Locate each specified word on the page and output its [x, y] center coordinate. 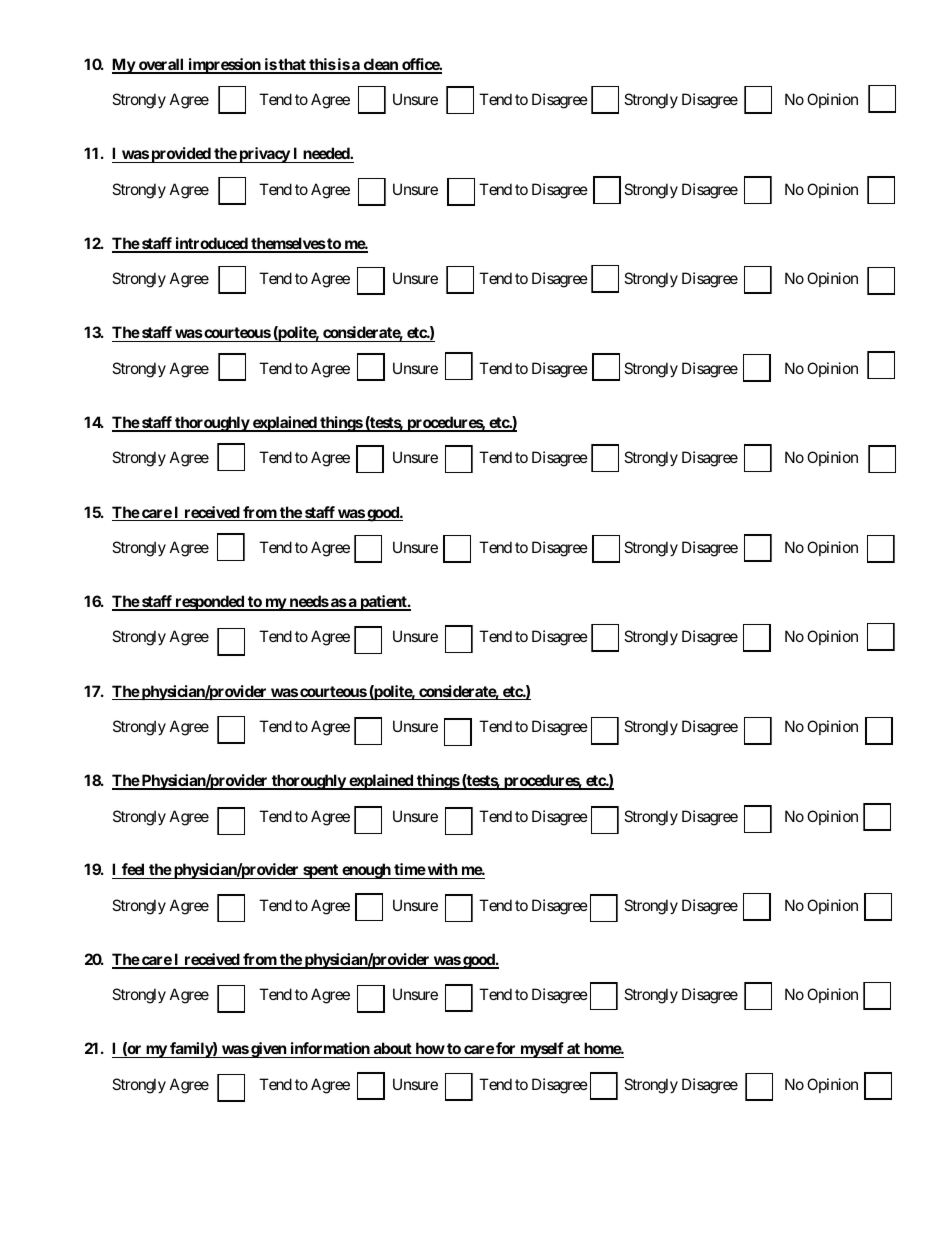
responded [209, 603]
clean [380, 65]
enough [366, 871]
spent [321, 871]
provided [181, 155]
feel [133, 871]
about [392, 1050]
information [330, 1050]
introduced [211, 244]
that [292, 65]
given [268, 1050]
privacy [264, 155]
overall [161, 65]
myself [542, 1050]
